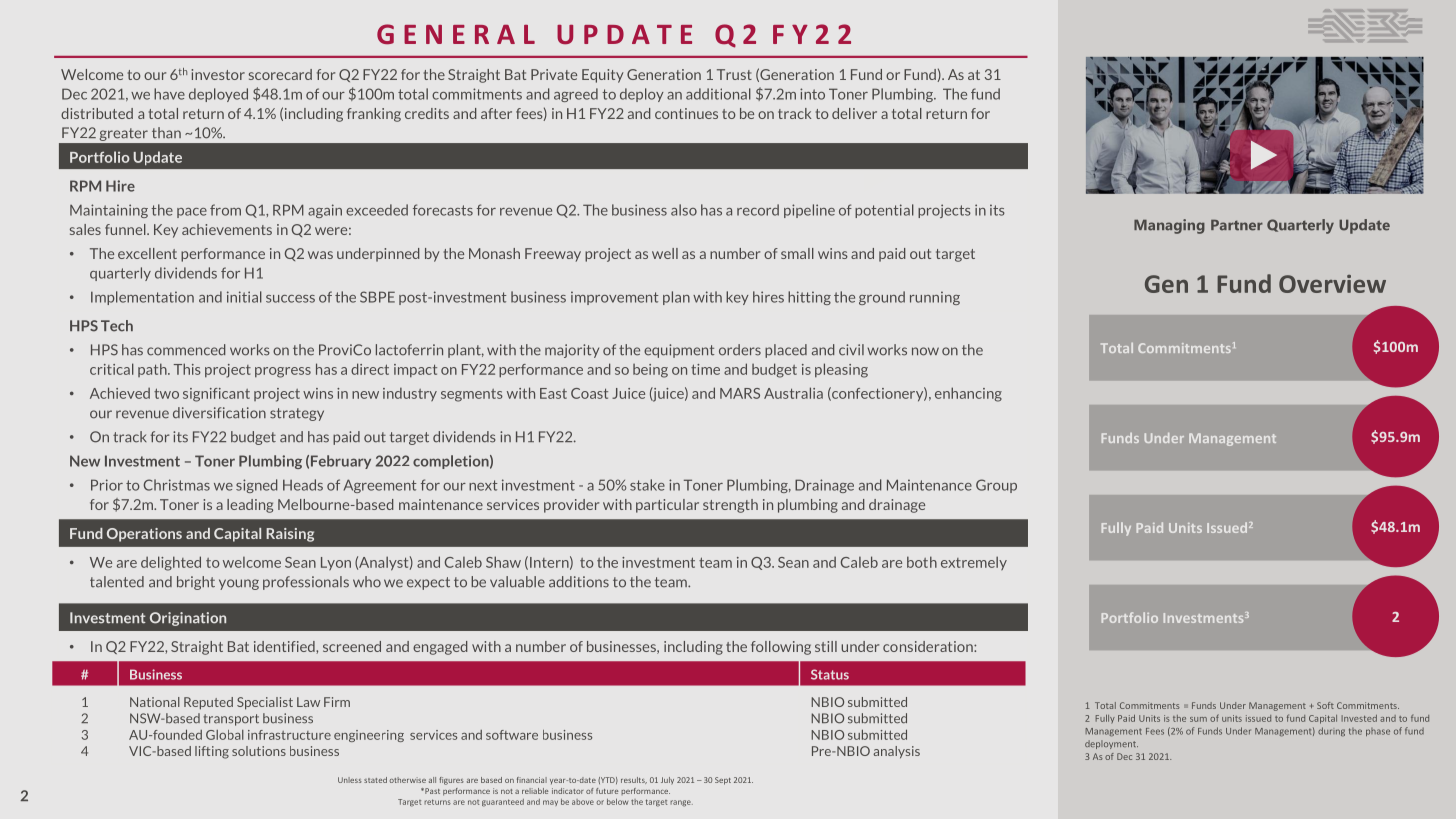 The width and height of the screenshot is (1456, 819). Describe the element at coordinates (320, 255) in the screenshot. I see `was` at that location.
